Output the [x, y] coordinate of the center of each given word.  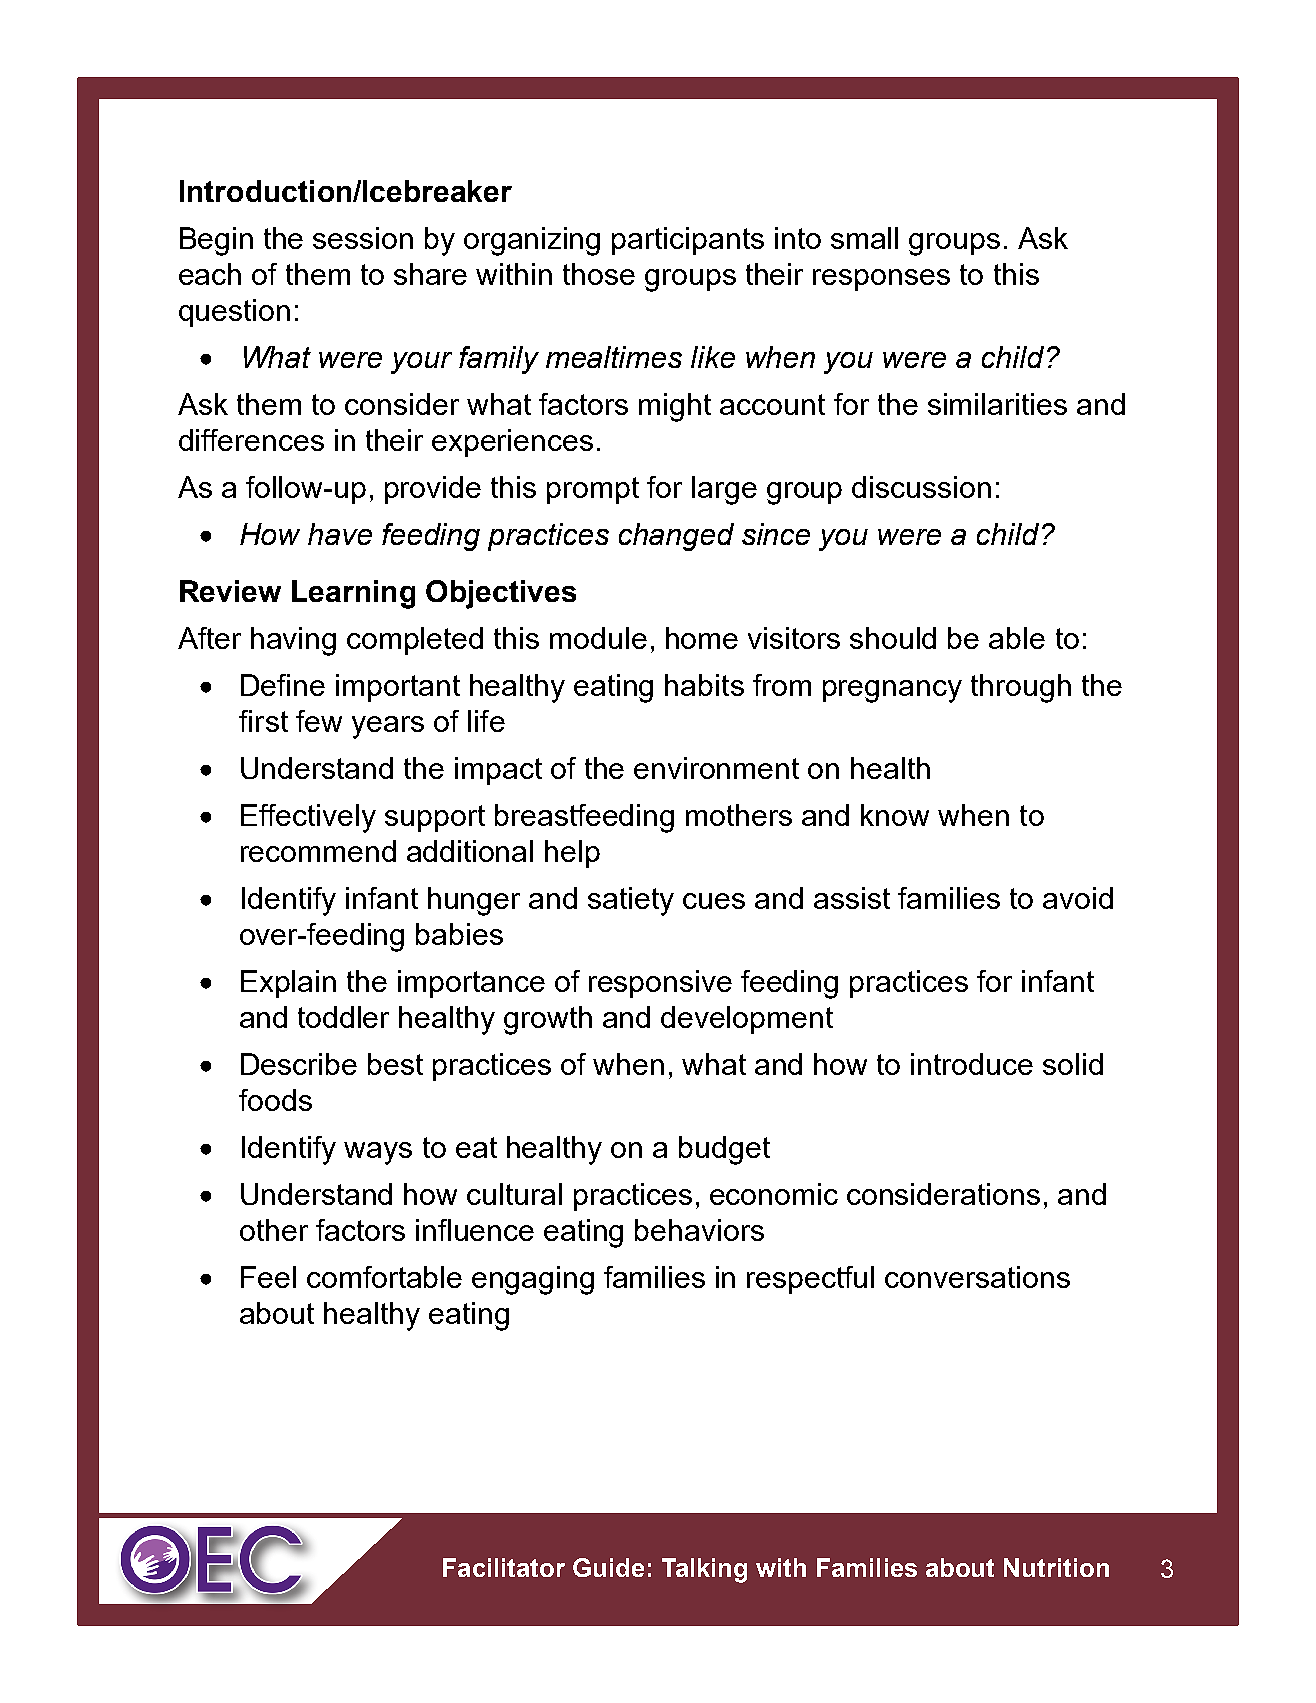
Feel [268, 1277]
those [599, 274]
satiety [631, 901]
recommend [318, 851]
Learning [353, 594]
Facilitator [504, 1567]
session [363, 238]
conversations [977, 1277]
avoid [1078, 898]
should [893, 638]
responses [881, 280]
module [598, 638]
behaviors [699, 1230]
